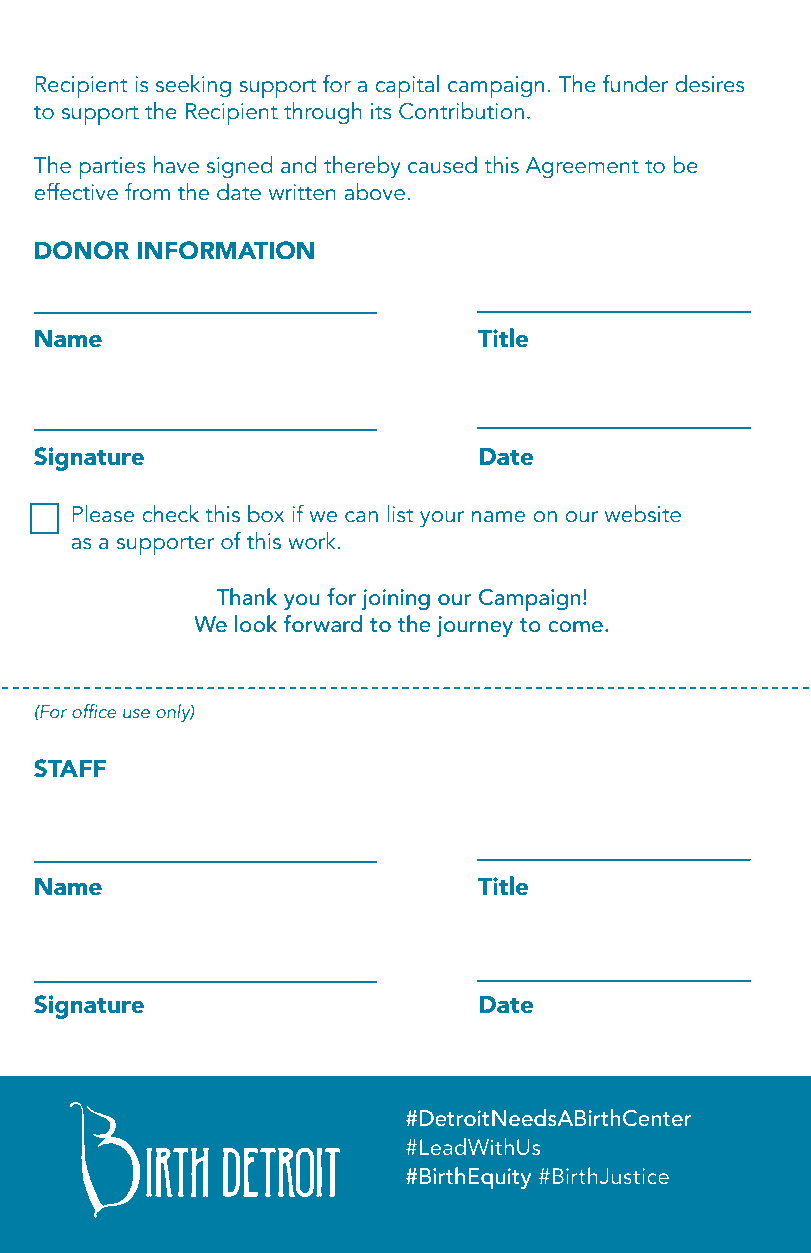 Image resolution: width=811 pixels, height=1253 pixels. What do you see at coordinates (70, 768) in the screenshot?
I see `STAFF` at bounding box center [70, 768].
